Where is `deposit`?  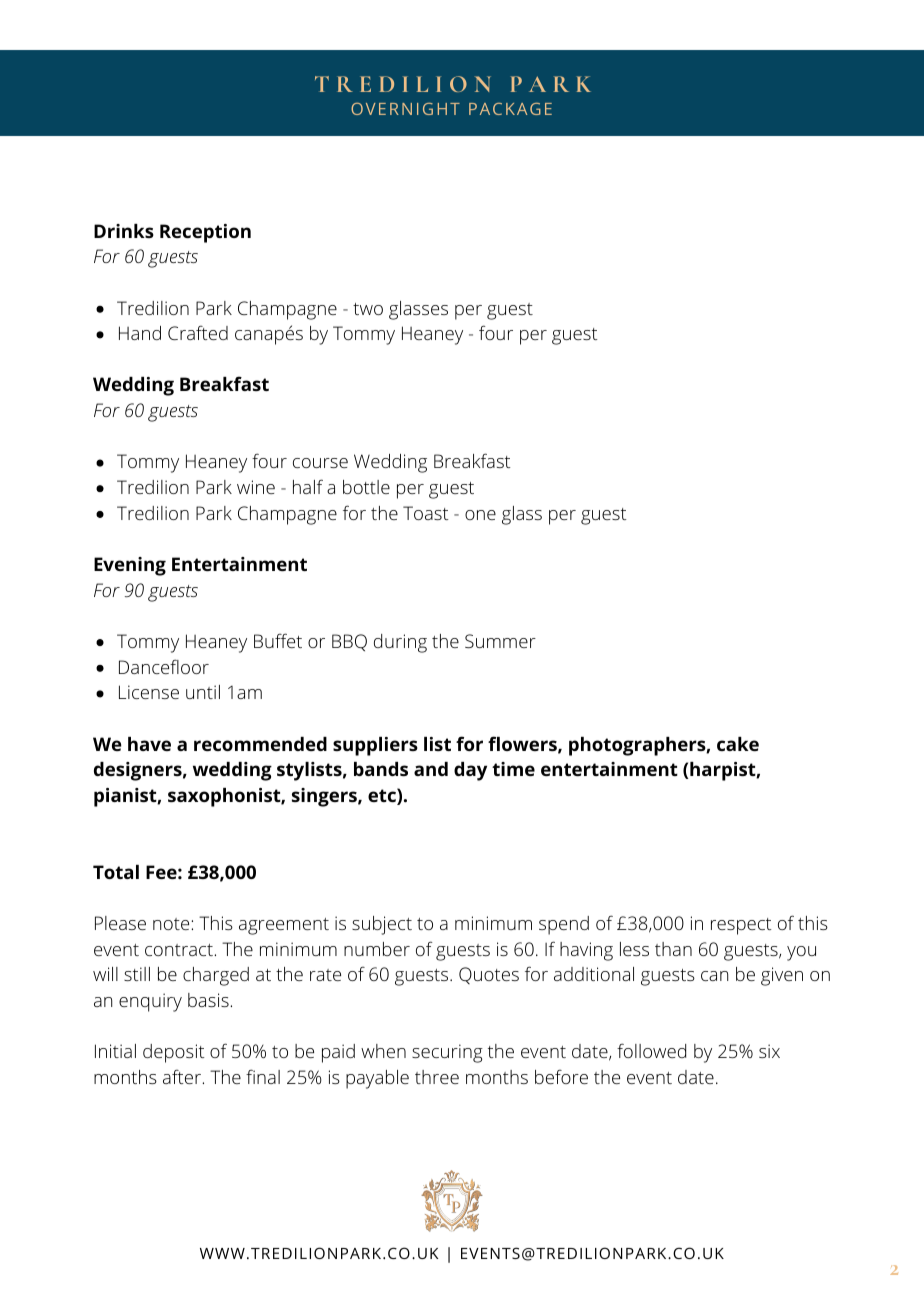
deposit is located at coordinates (174, 1053).
